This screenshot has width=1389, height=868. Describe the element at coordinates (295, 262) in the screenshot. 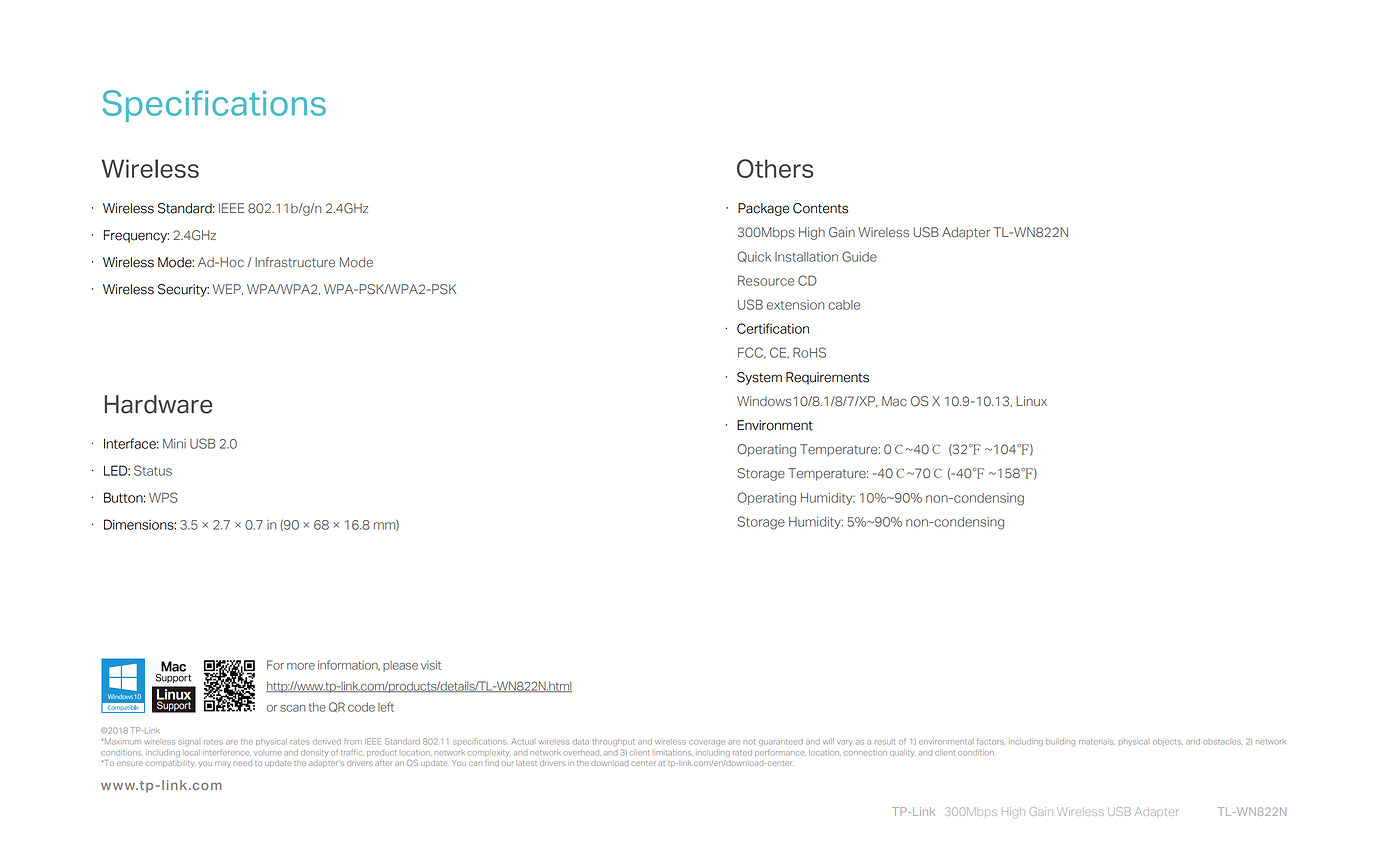

I see `Infrastructure` at that location.
